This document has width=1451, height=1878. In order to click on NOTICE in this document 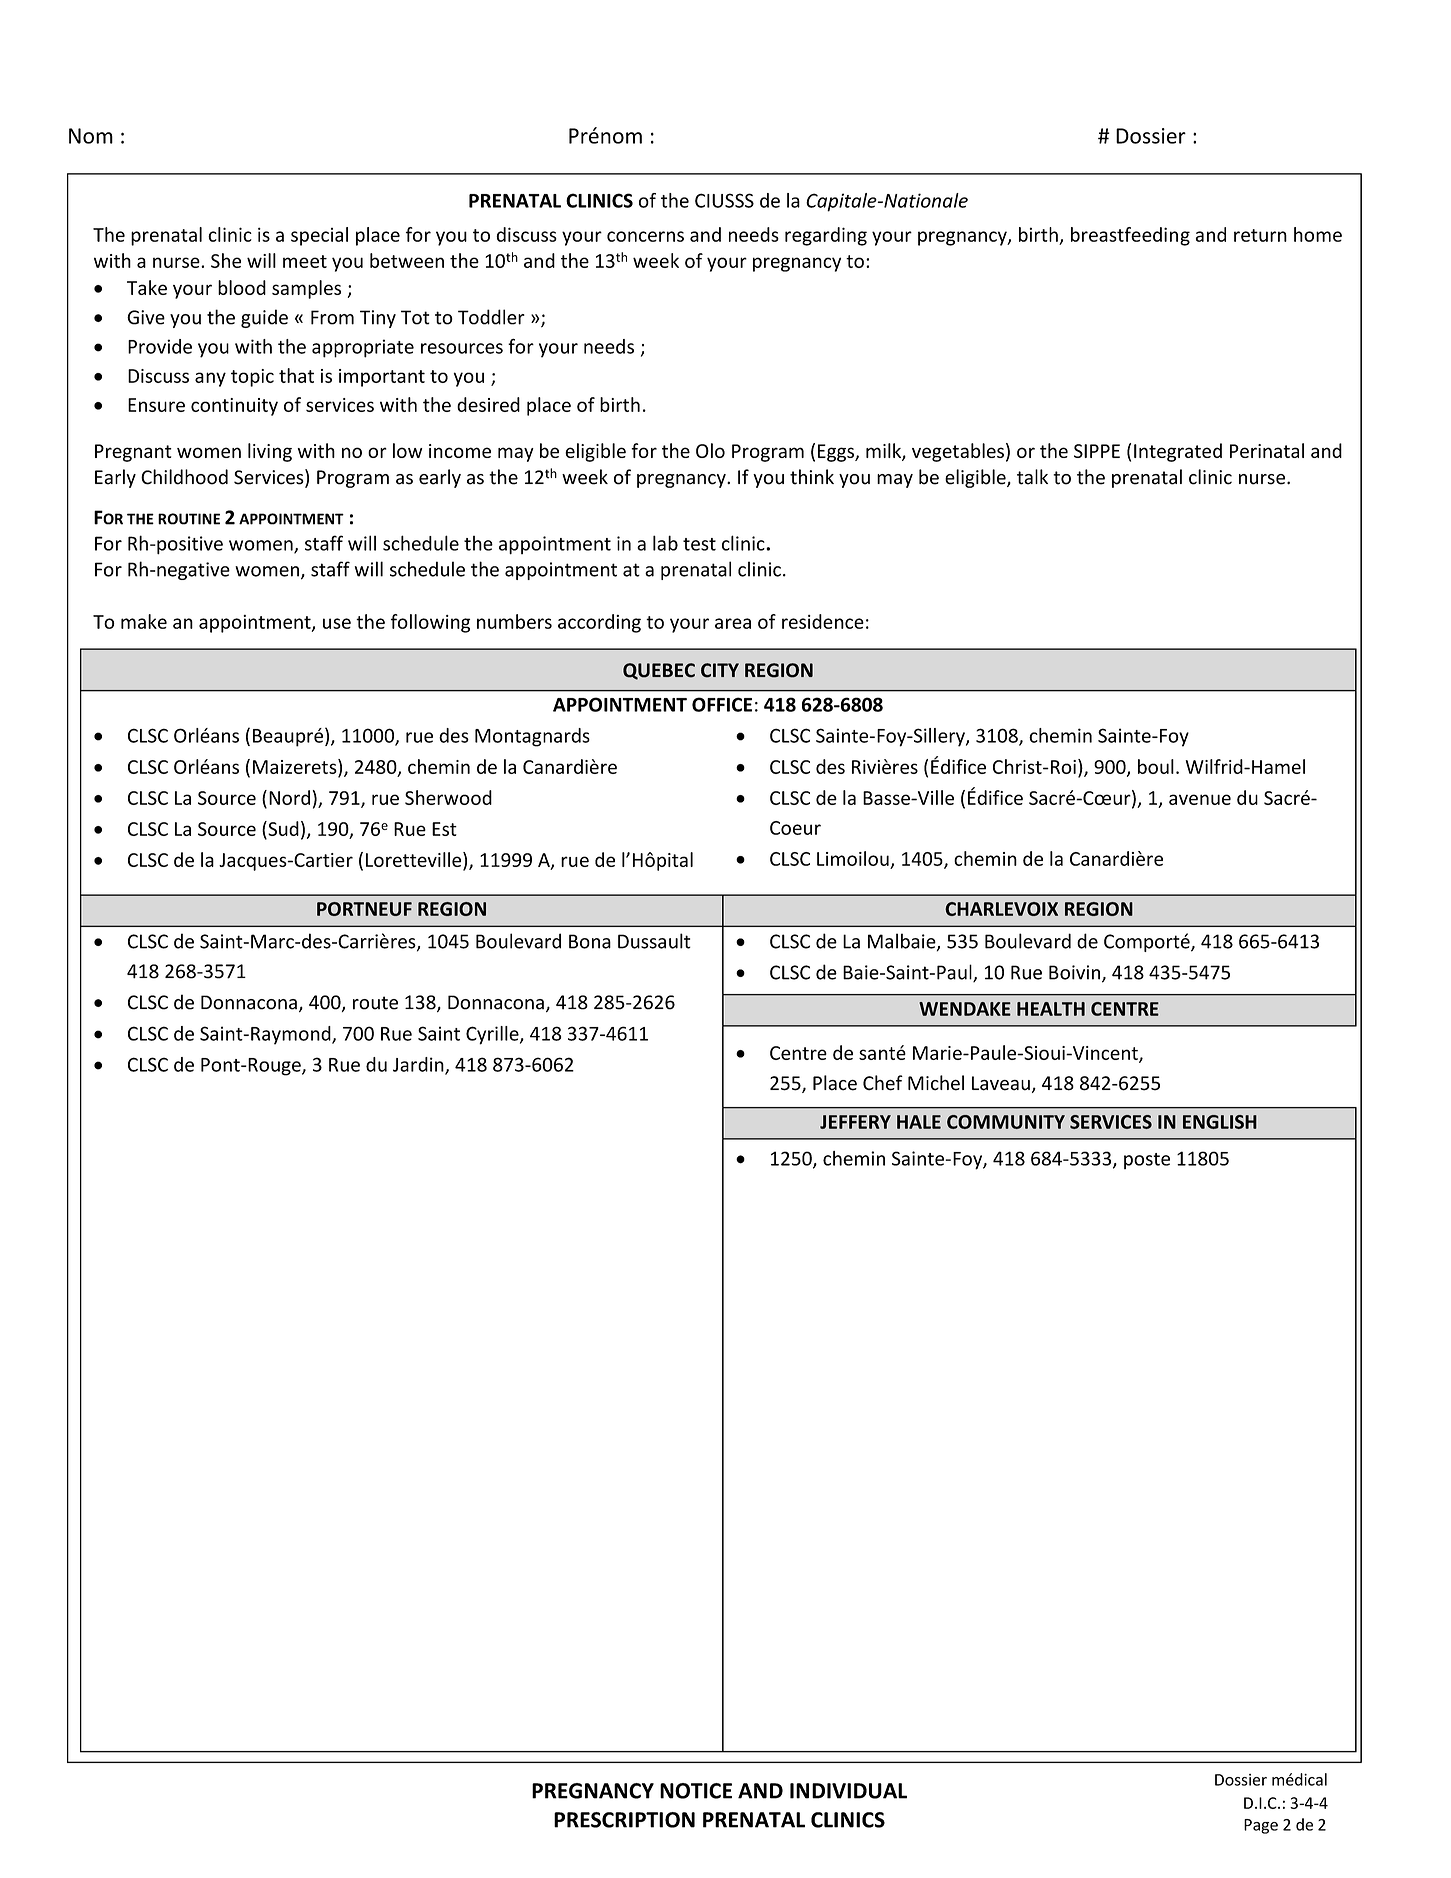, I will do `click(696, 1791)`.
